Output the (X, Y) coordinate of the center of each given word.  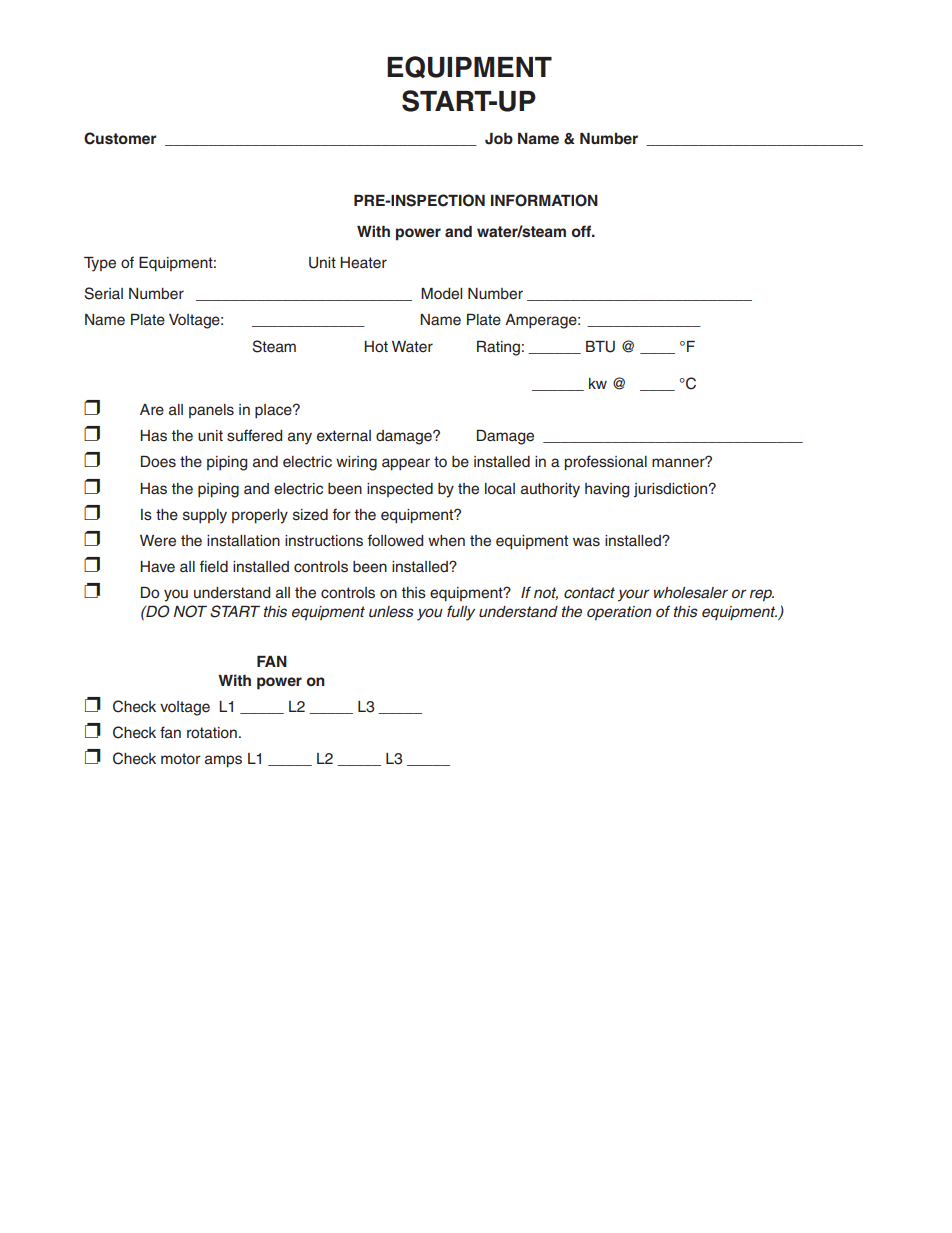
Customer (120, 138)
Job (499, 139)
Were (158, 541)
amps (223, 761)
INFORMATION (544, 200)
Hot (376, 346)
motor (181, 758)
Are (152, 410)
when (446, 541)
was (586, 542)
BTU (600, 347)
